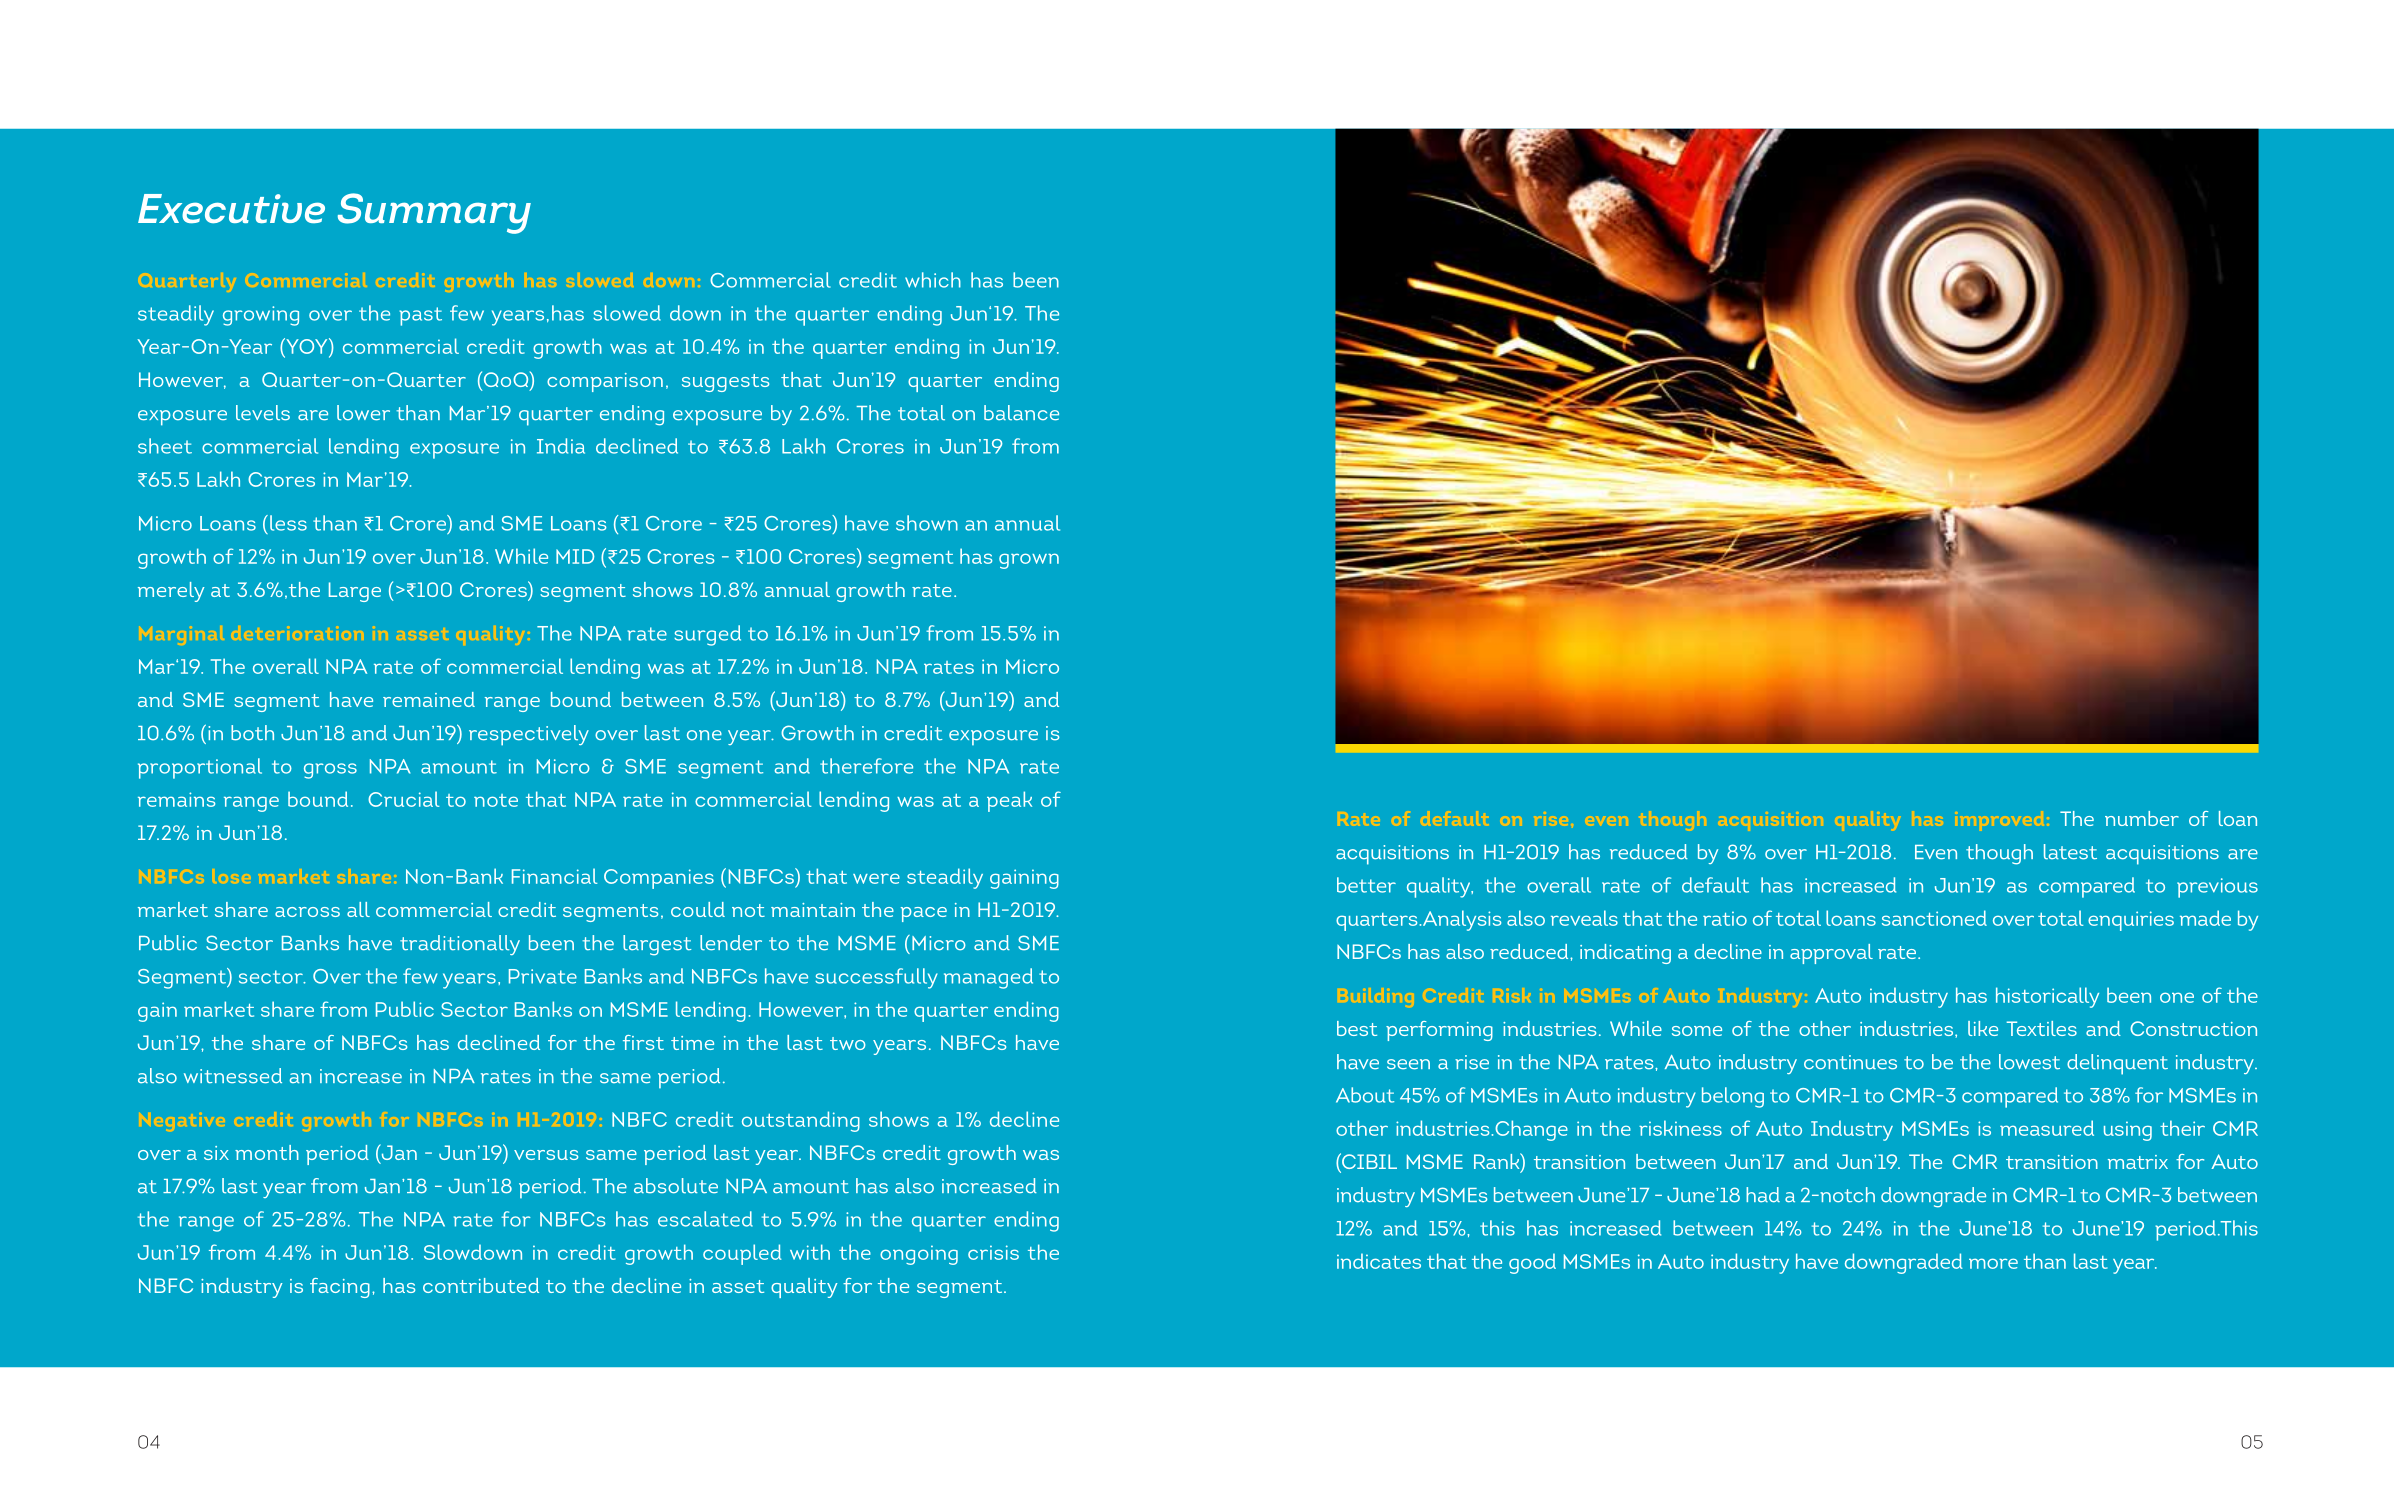  What do you see at coordinates (2047, 997) in the image?
I see `historically` at bounding box center [2047, 997].
